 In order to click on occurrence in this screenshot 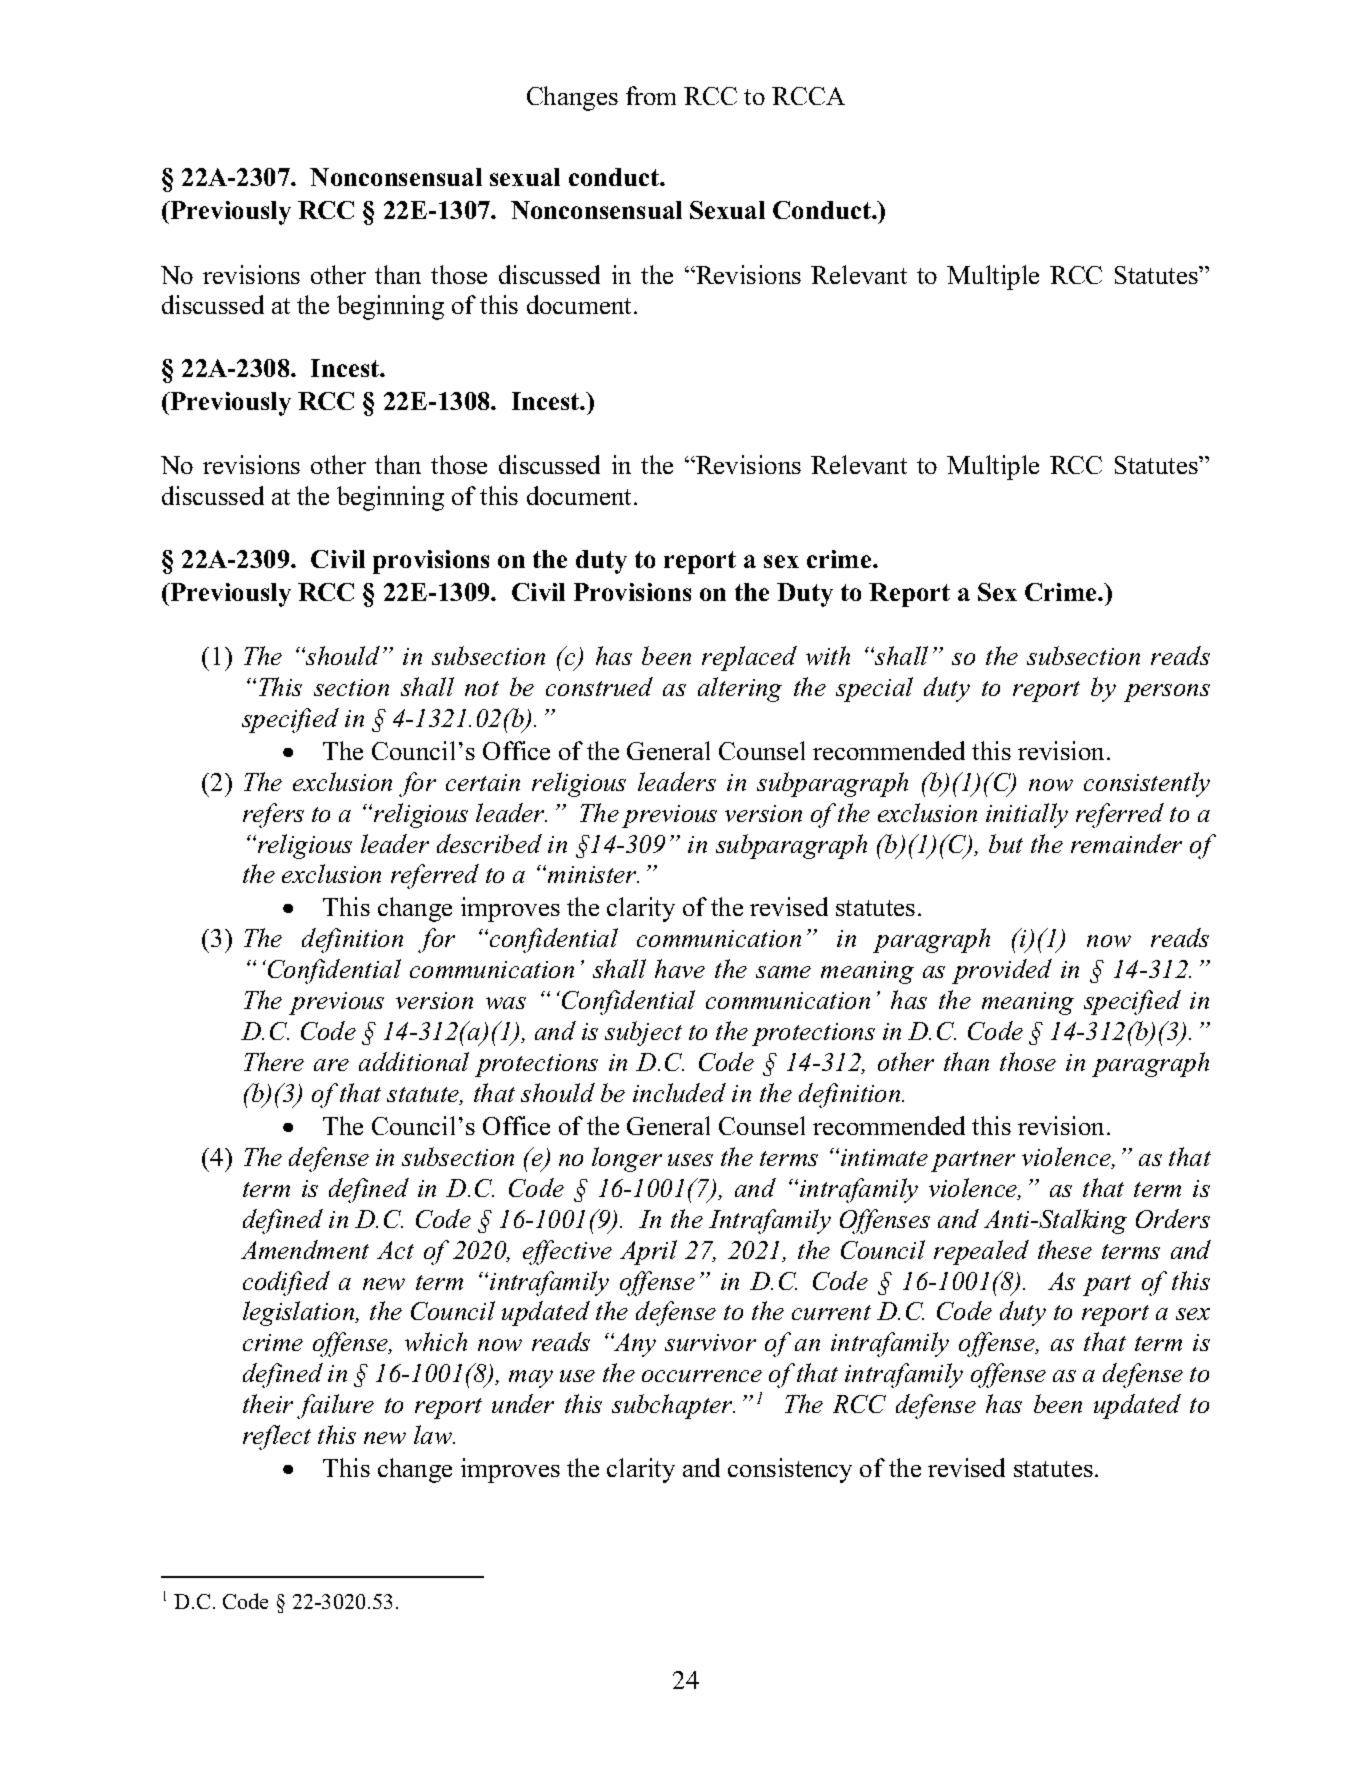, I will do `click(702, 1376)`.
